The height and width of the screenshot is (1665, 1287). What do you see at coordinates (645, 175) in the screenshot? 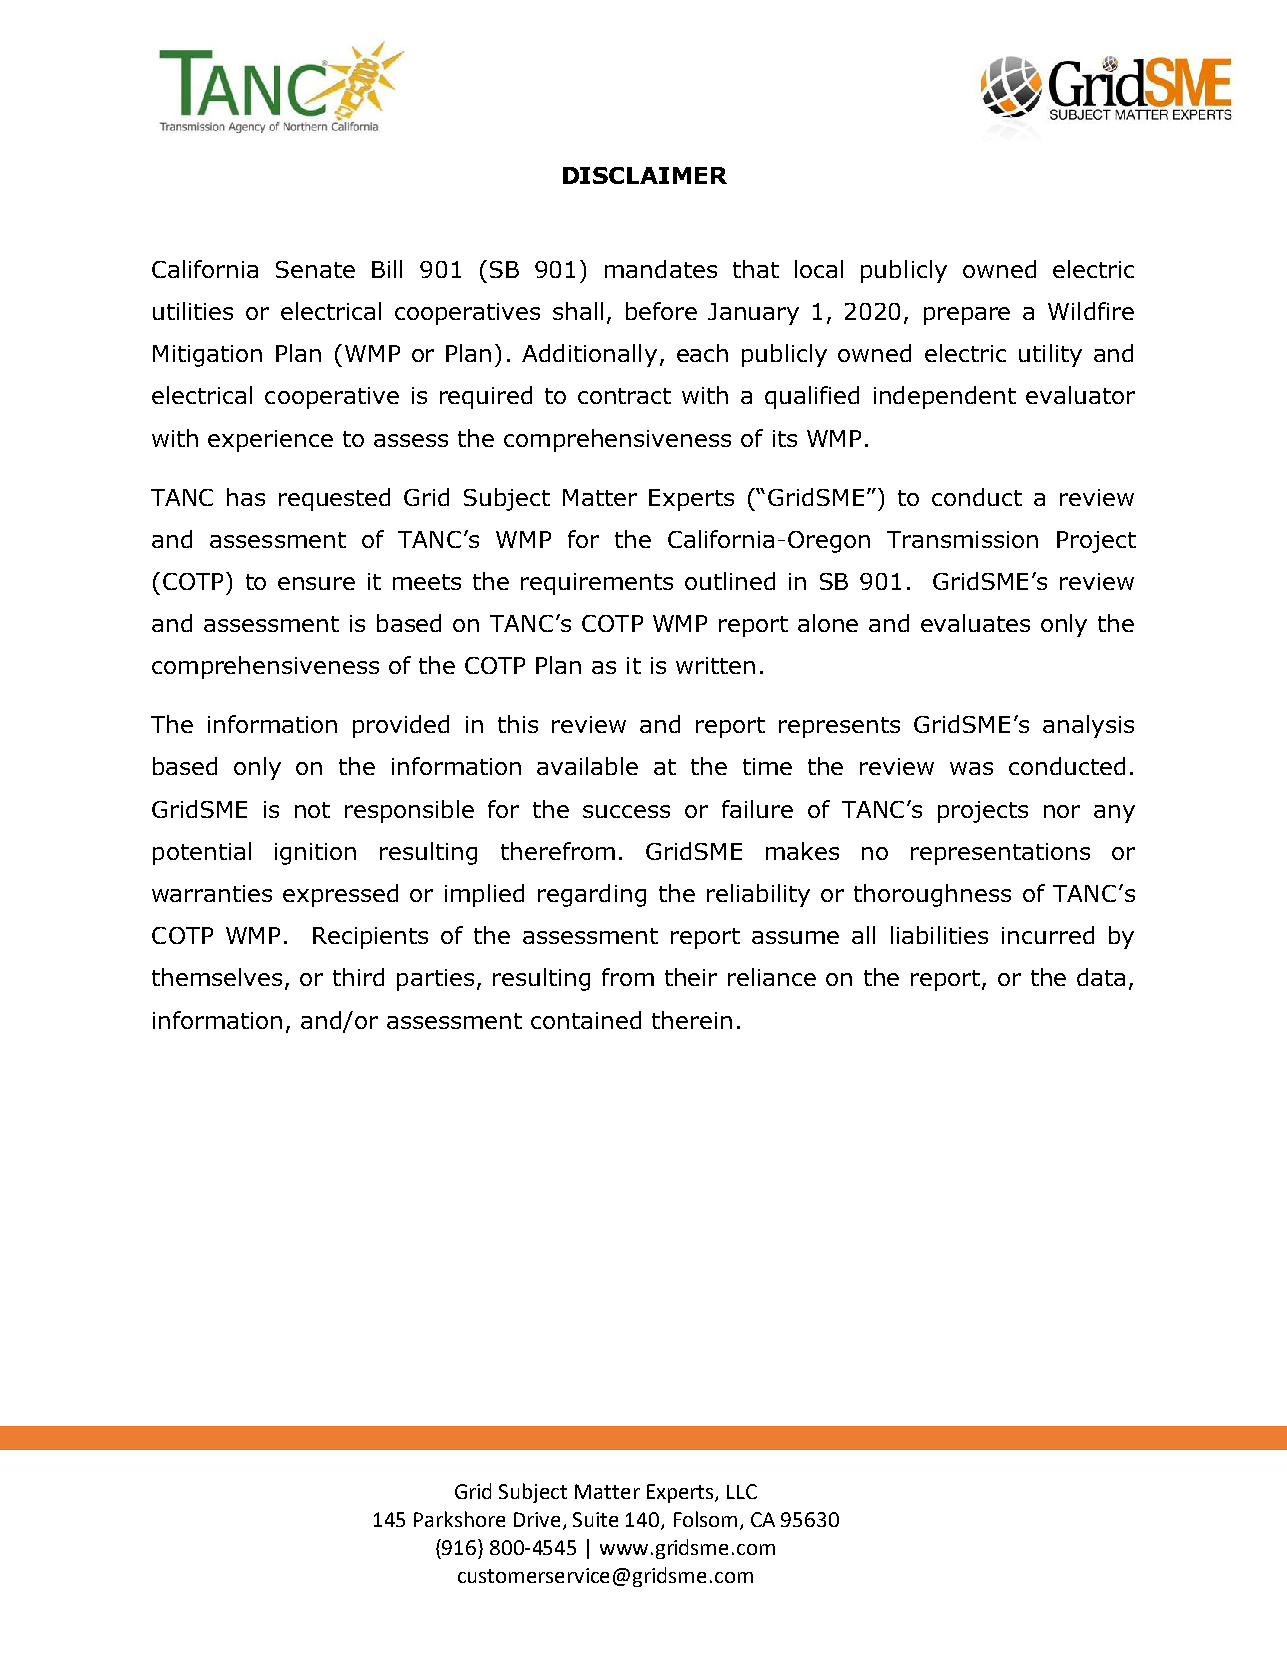
I see `DISCLAIMER` at bounding box center [645, 175].
